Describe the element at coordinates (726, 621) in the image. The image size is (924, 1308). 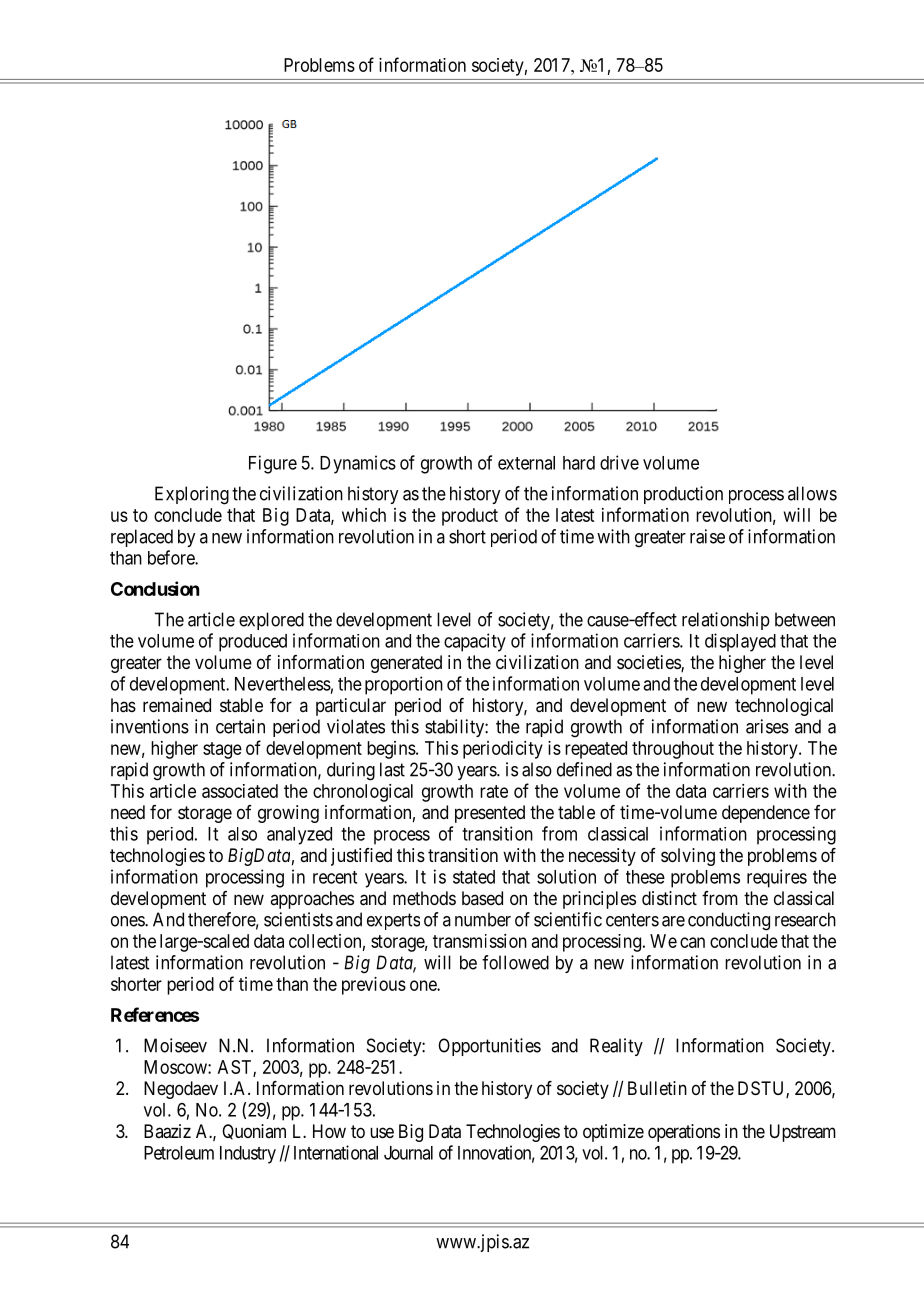
I see `relationship` at that location.
